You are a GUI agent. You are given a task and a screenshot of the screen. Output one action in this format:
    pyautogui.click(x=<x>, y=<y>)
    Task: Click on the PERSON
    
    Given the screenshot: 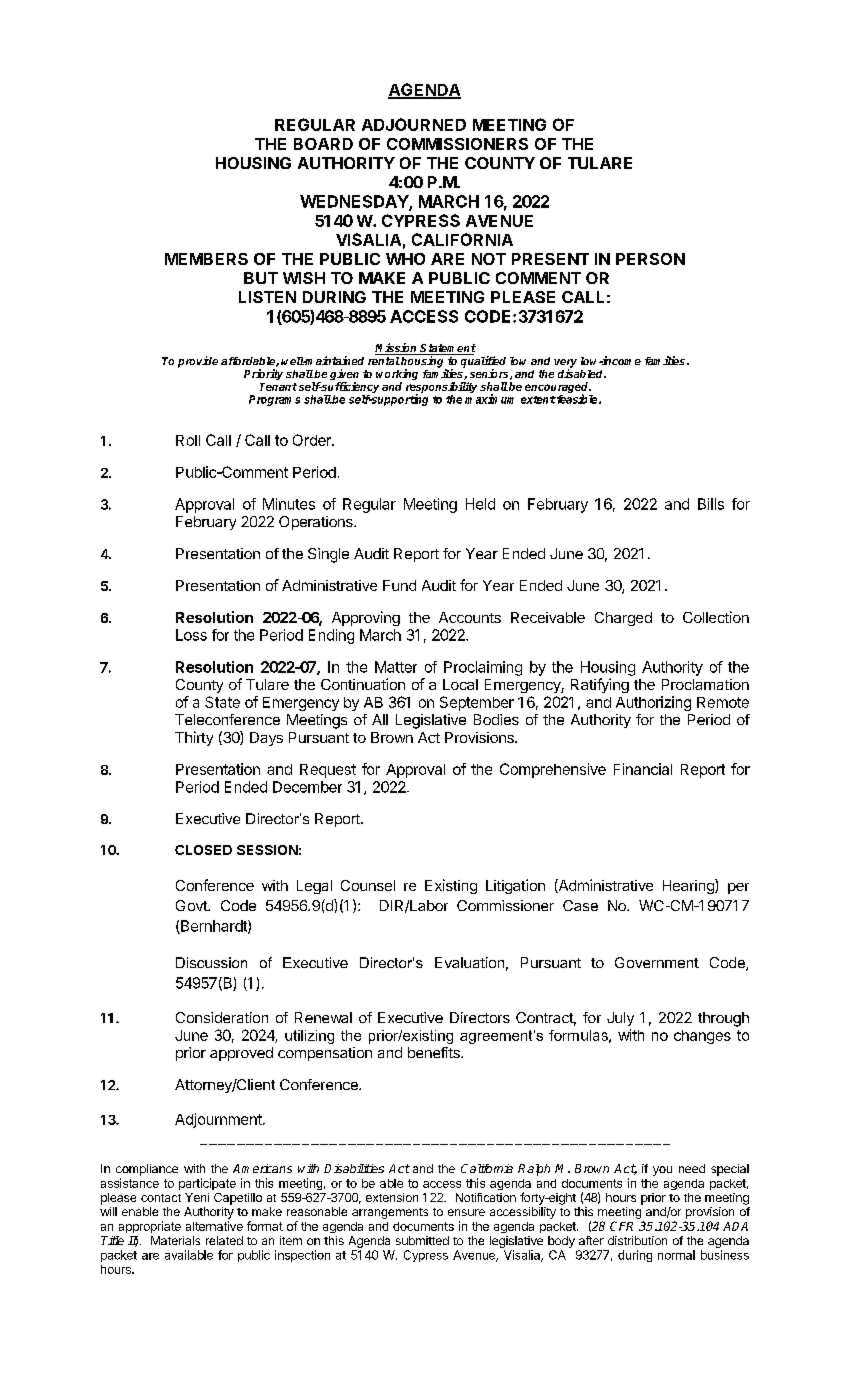 What is the action you would take?
    pyautogui.click(x=650, y=259)
